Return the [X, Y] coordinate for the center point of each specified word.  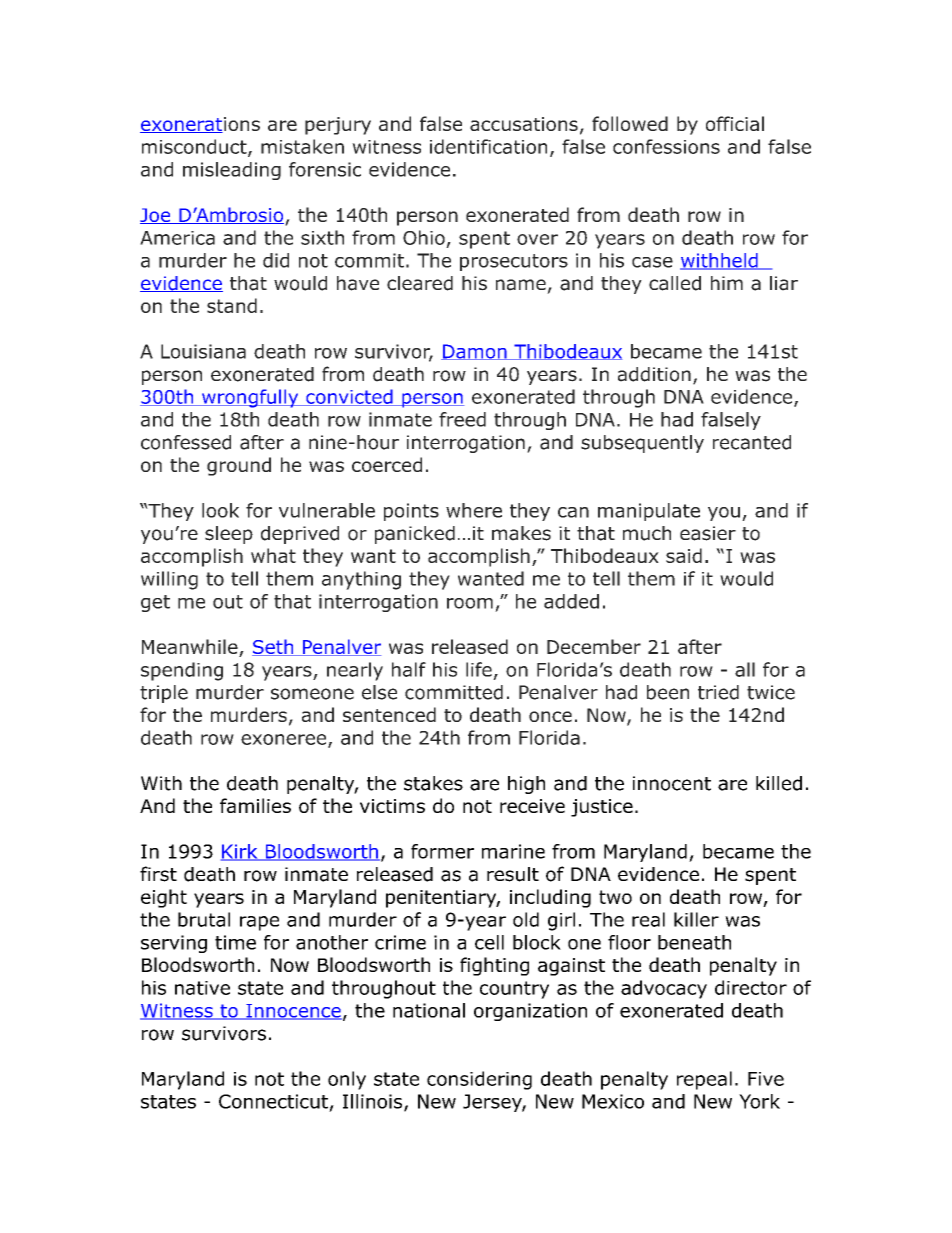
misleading [232, 171]
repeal [704, 1080]
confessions [666, 146]
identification [488, 146]
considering [479, 1080]
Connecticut [273, 1101]
